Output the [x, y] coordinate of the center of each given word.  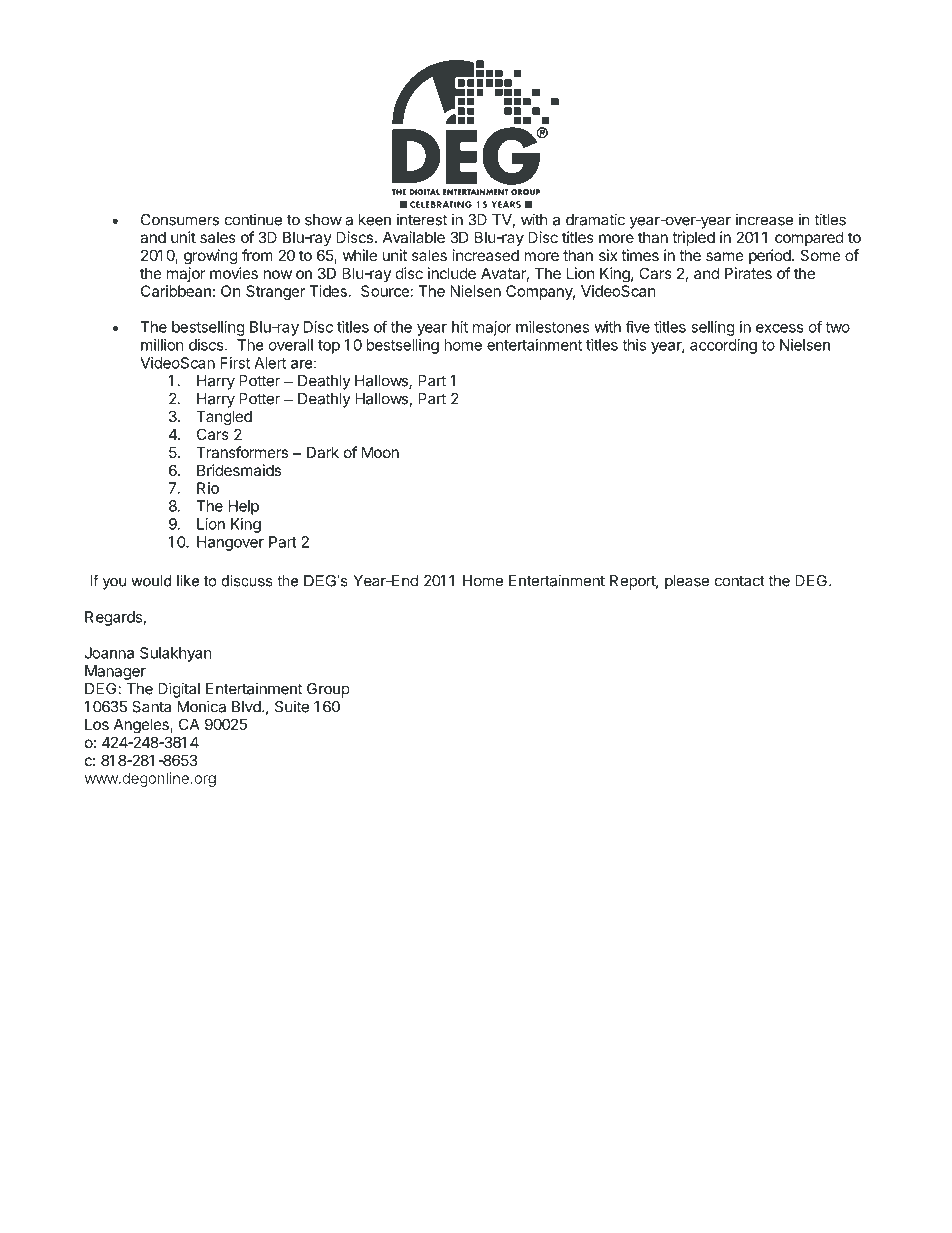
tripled [693, 238]
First [235, 363]
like [188, 581]
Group [328, 690]
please [687, 582]
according [723, 346]
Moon [380, 452]
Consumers [180, 220]
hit [460, 327]
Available [414, 237]
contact [740, 581]
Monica [201, 706]
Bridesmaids [239, 470]
